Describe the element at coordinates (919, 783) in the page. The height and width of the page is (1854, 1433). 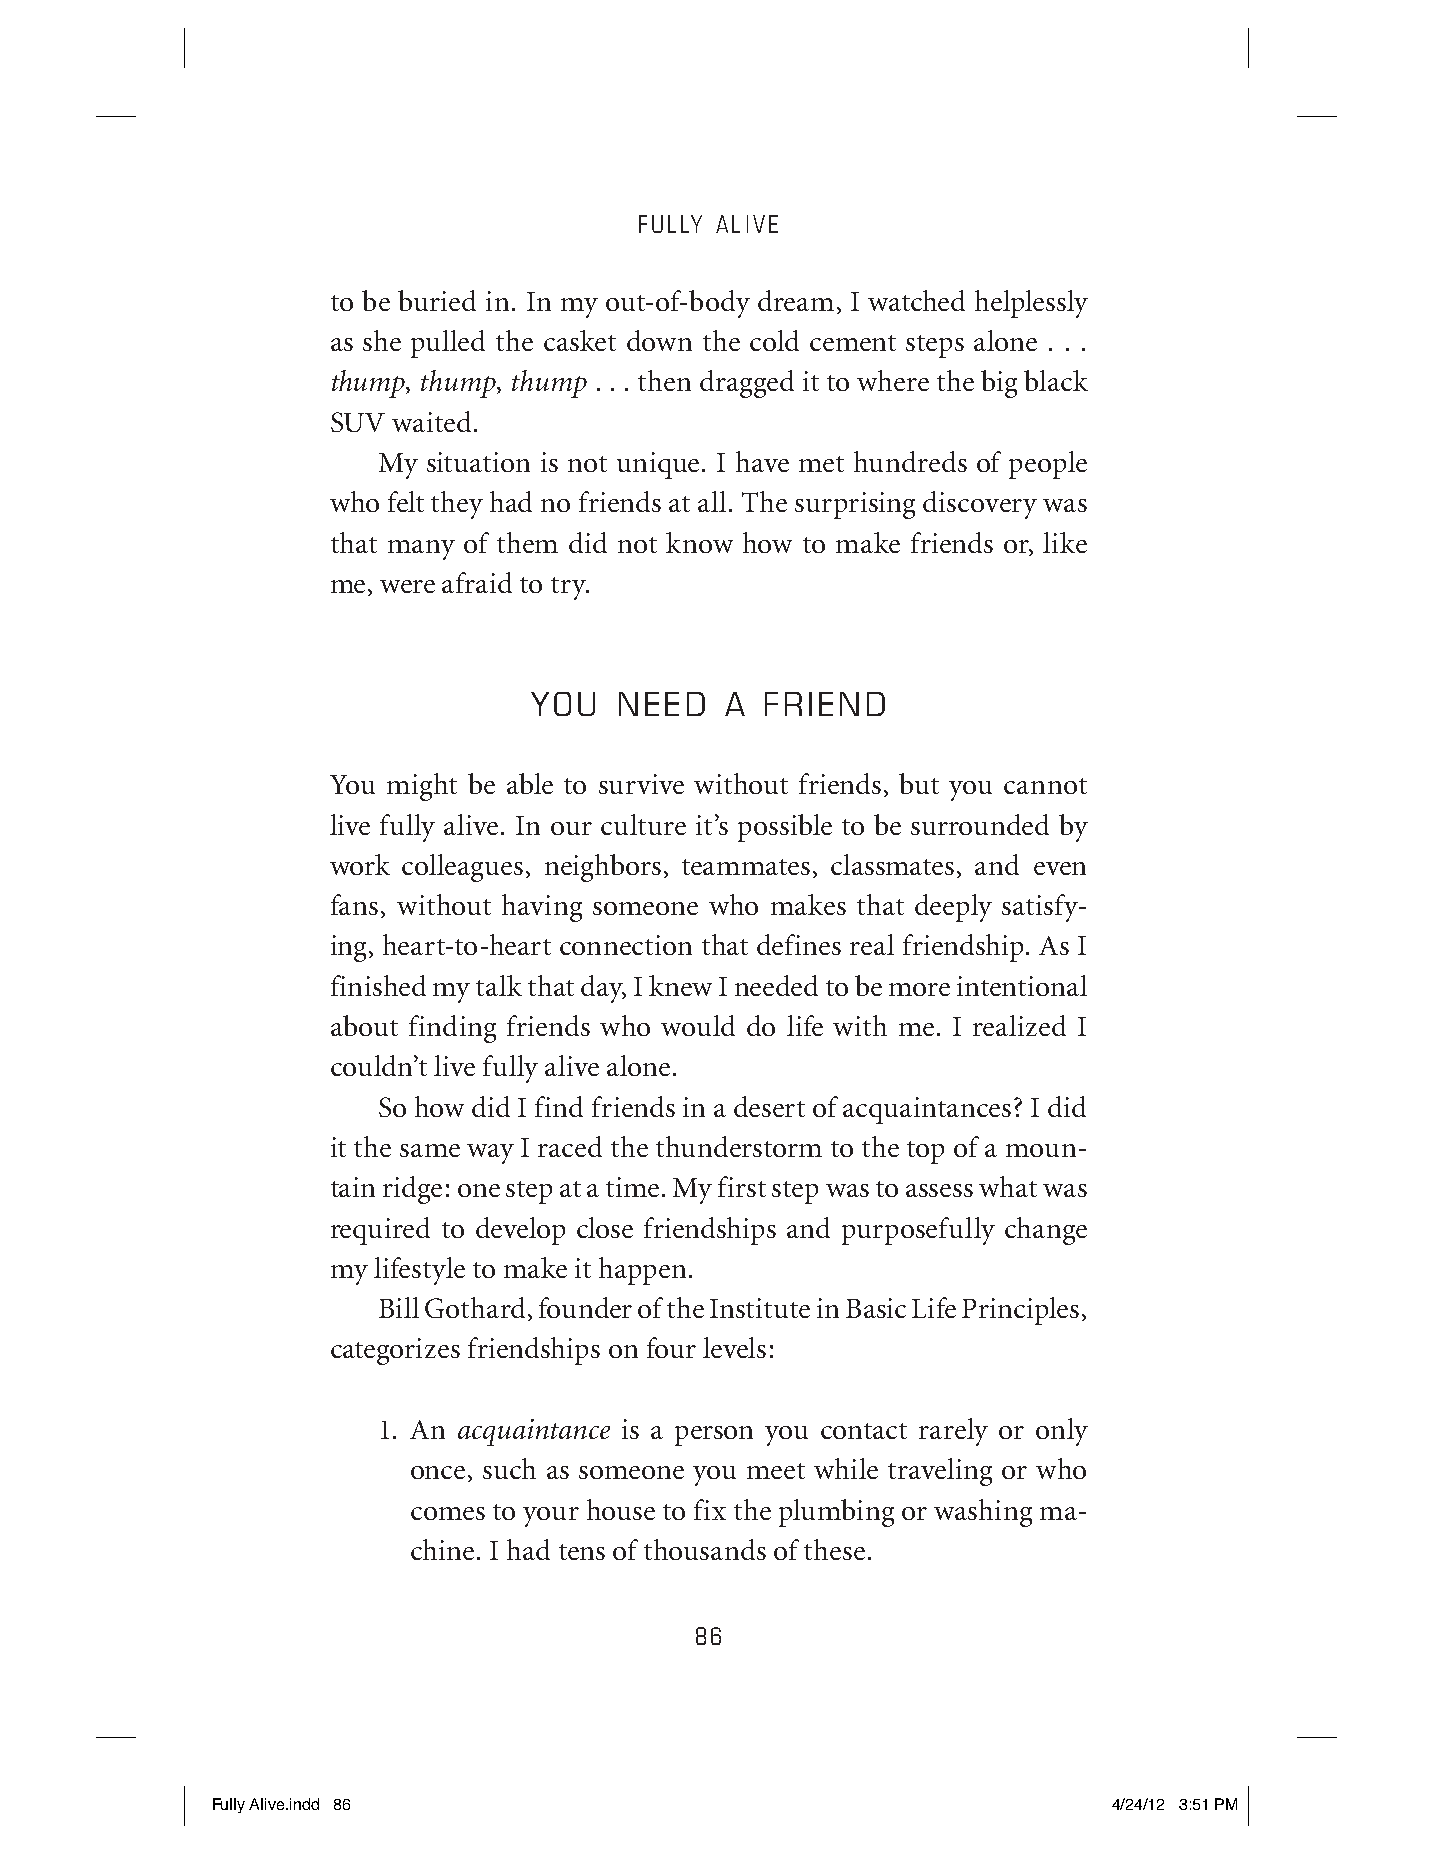
I see `but` at that location.
